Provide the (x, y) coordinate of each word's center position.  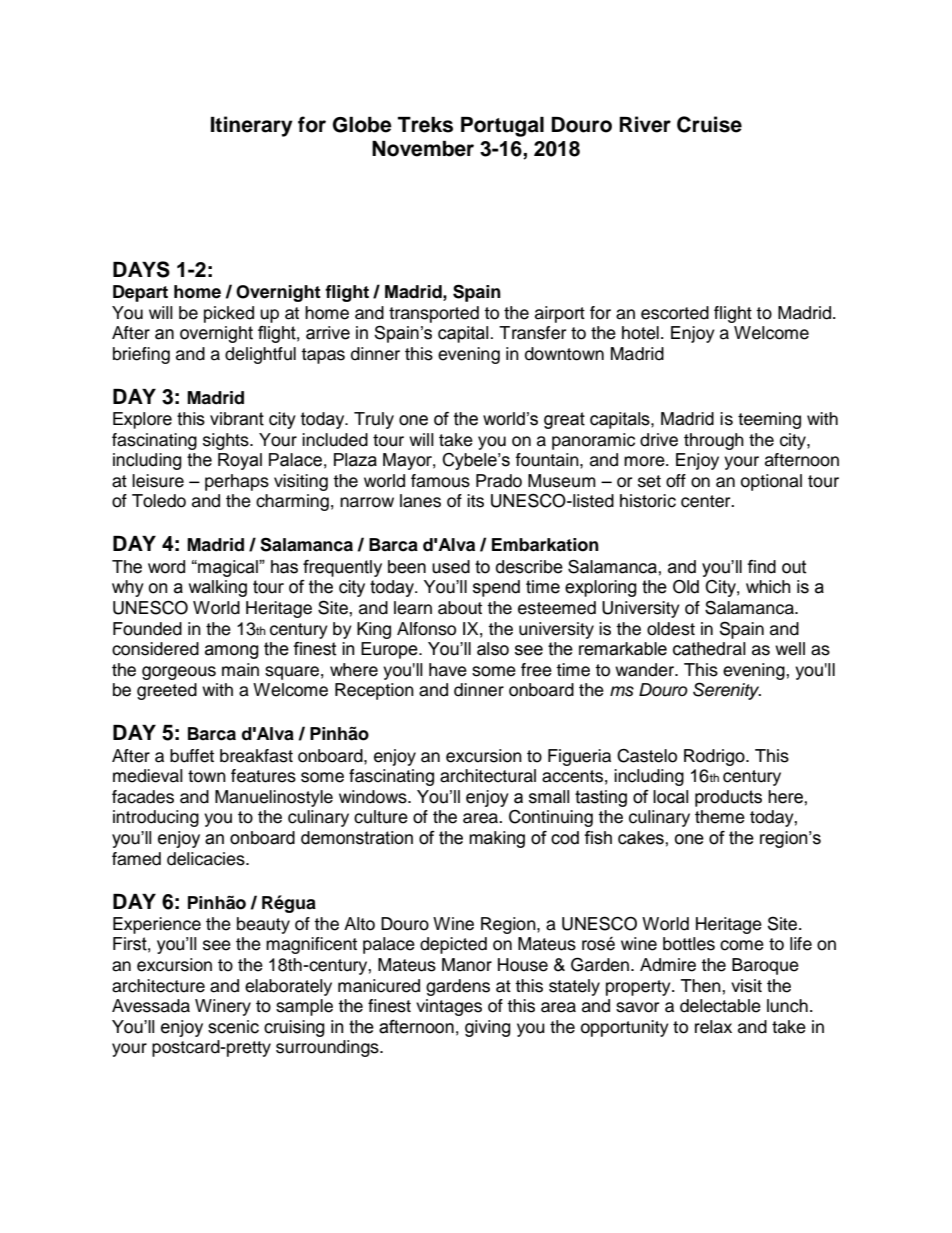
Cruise (709, 124)
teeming (769, 420)
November (423, 149)
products (728, 798)
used (451, 567)
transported (434, 314)
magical (228, 568)
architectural (488, 776)
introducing (156, 818)
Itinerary (252, 126)
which (768, 587)
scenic (233, 1027)
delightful (260, 355)
